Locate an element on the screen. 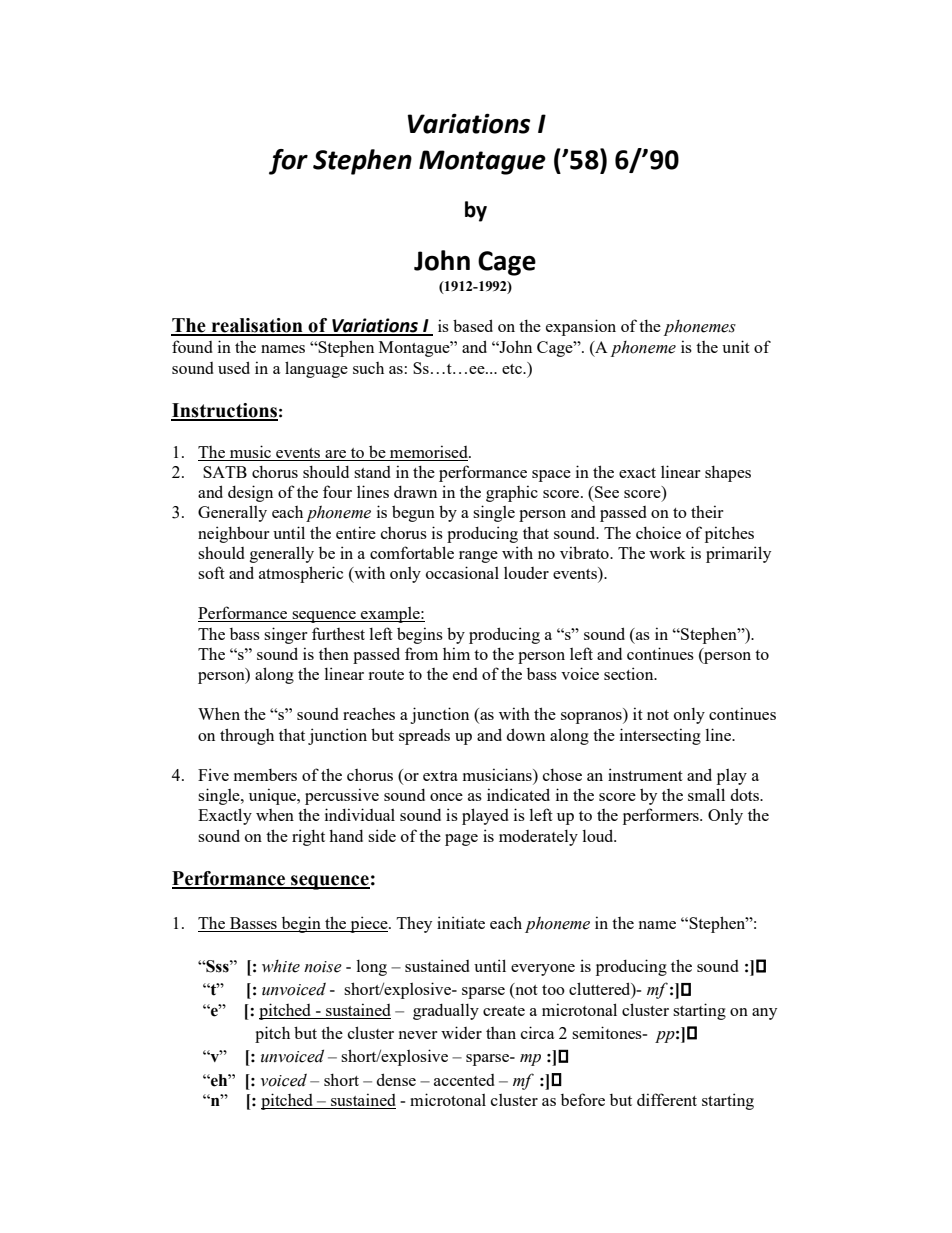 This screenshot has height=1233, width=952. neighbour is located at coordinates (233, 534).
